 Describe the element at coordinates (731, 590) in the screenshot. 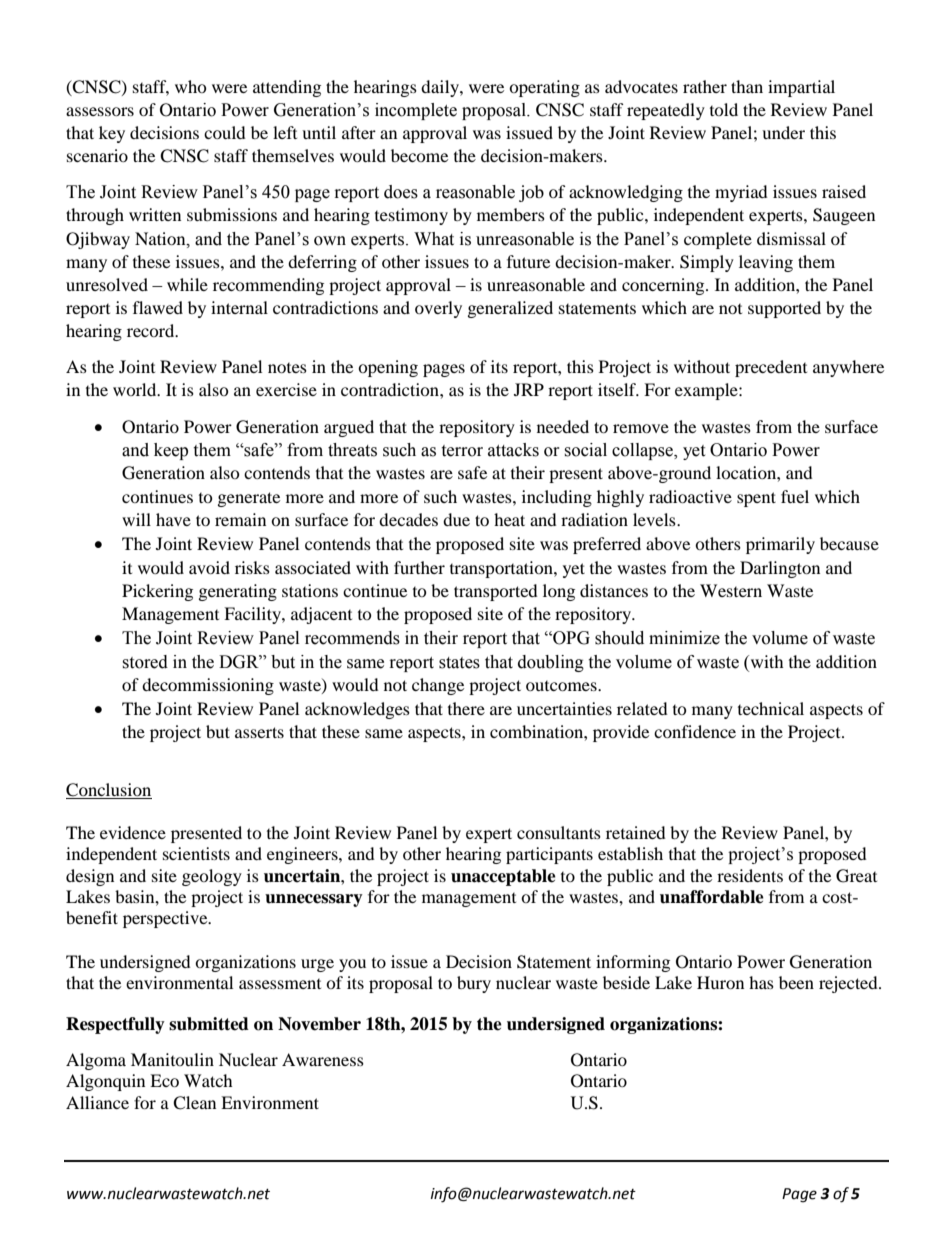

I see `Western` at that location.
